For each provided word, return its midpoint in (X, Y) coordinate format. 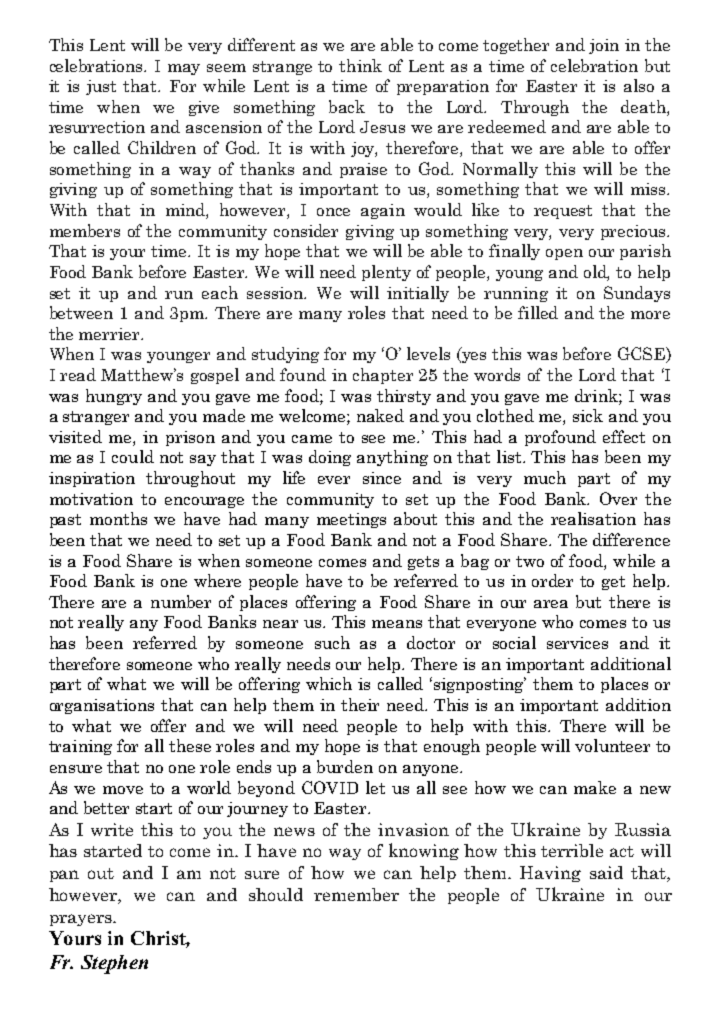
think (360, 65)
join (604, 46)
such (332, 642)
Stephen (114, 964)
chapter (383, 376)
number (181, 601)
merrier (110, 334)
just (101, 87)
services (577, 643)
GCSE (642, 355)
